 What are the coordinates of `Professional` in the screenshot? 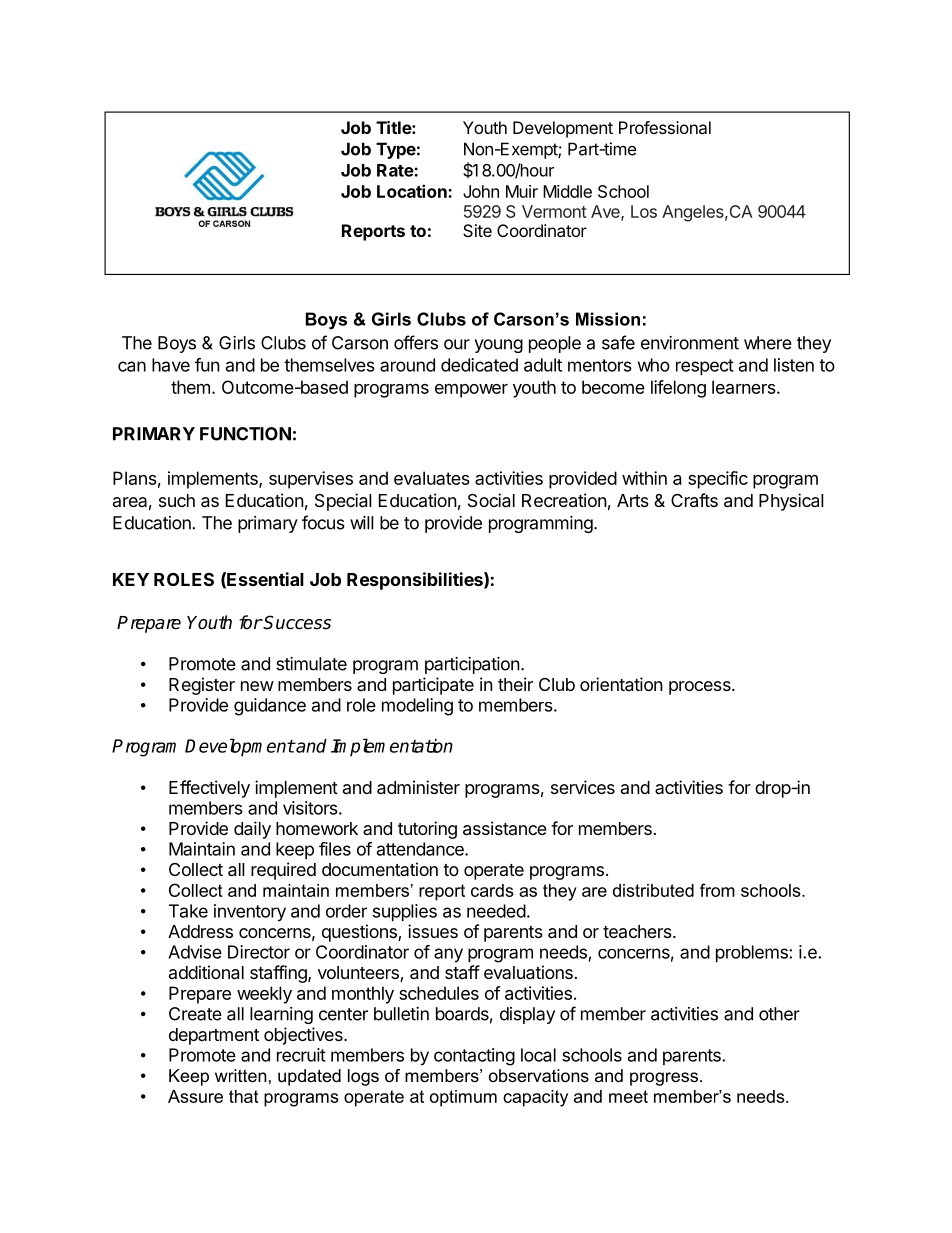 It's located at (665, 127).
